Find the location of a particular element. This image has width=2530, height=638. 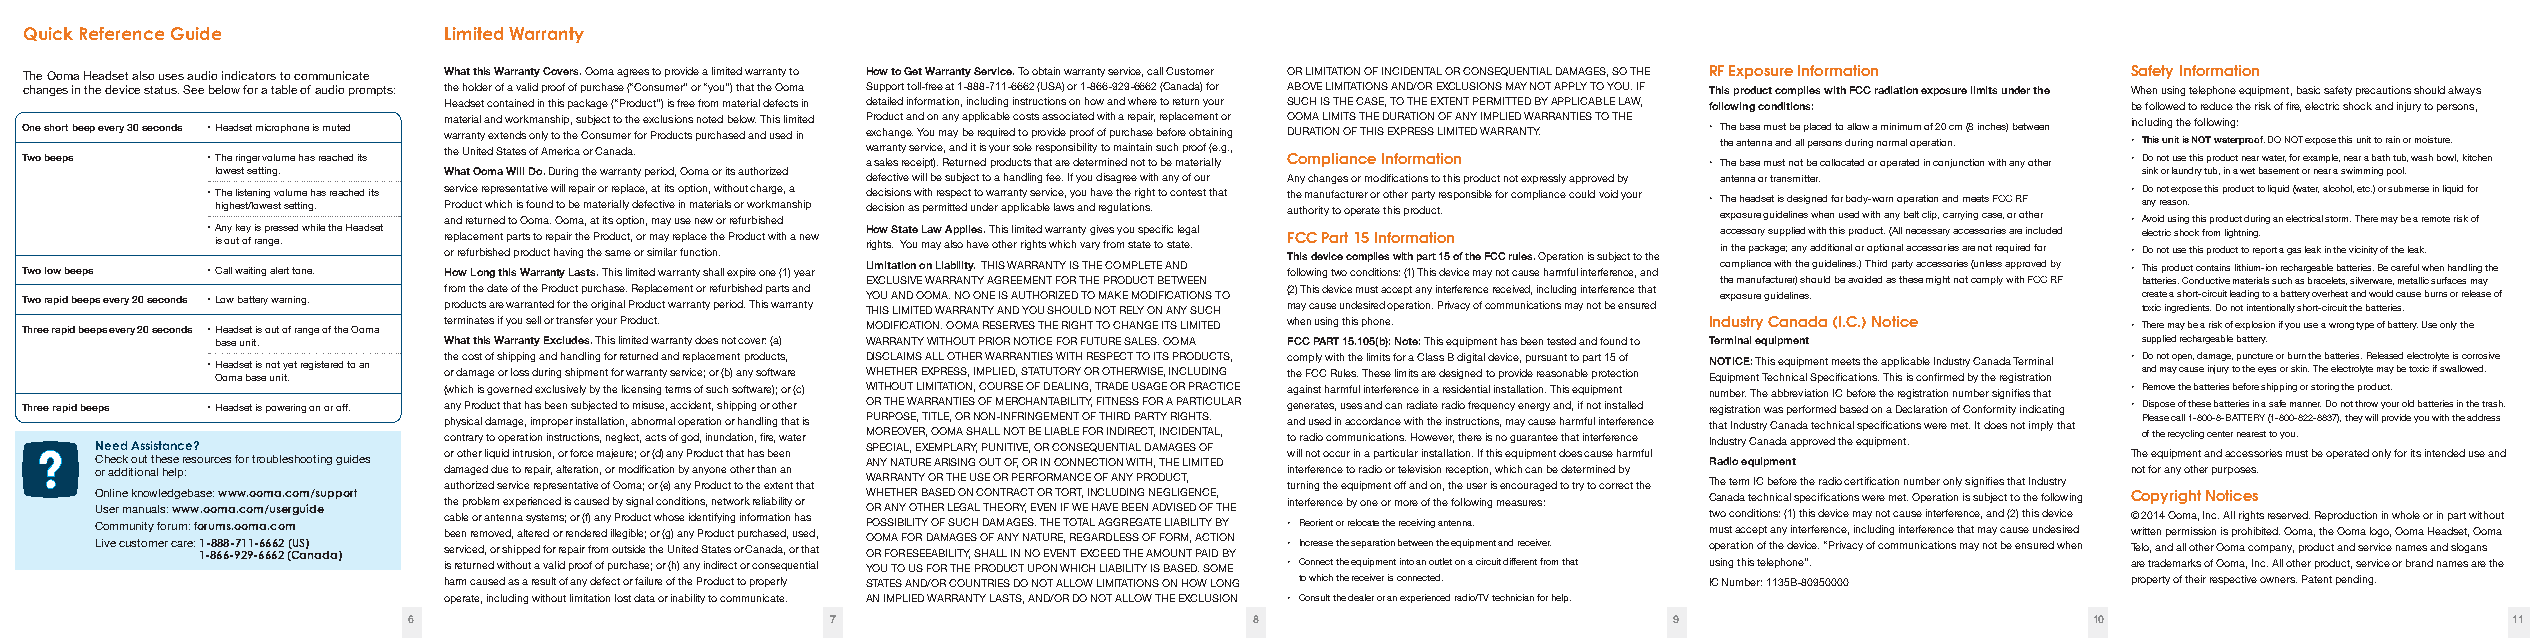

ingredients is located at coordinates (2188, 308).
